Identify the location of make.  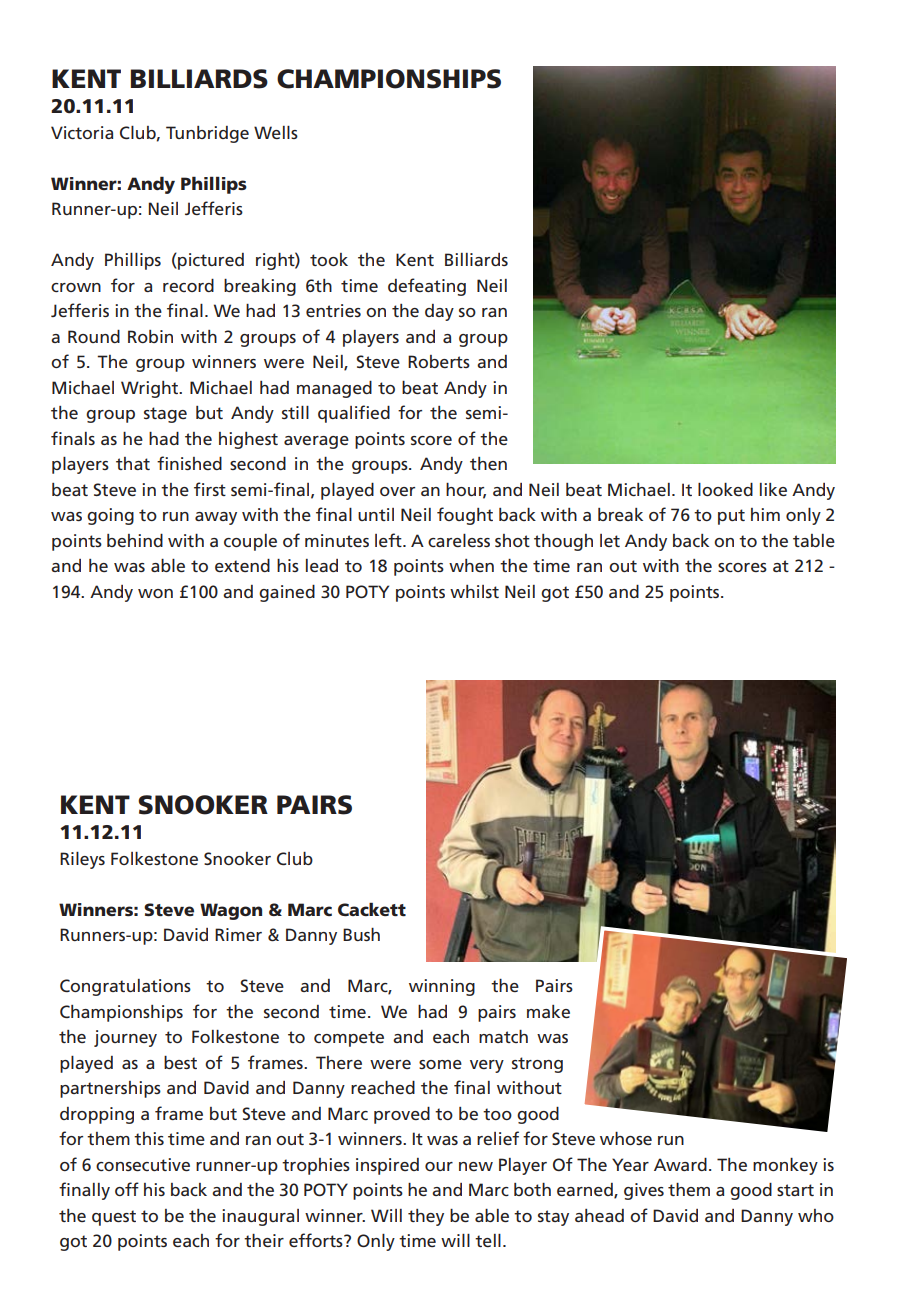
(548, 1011).
